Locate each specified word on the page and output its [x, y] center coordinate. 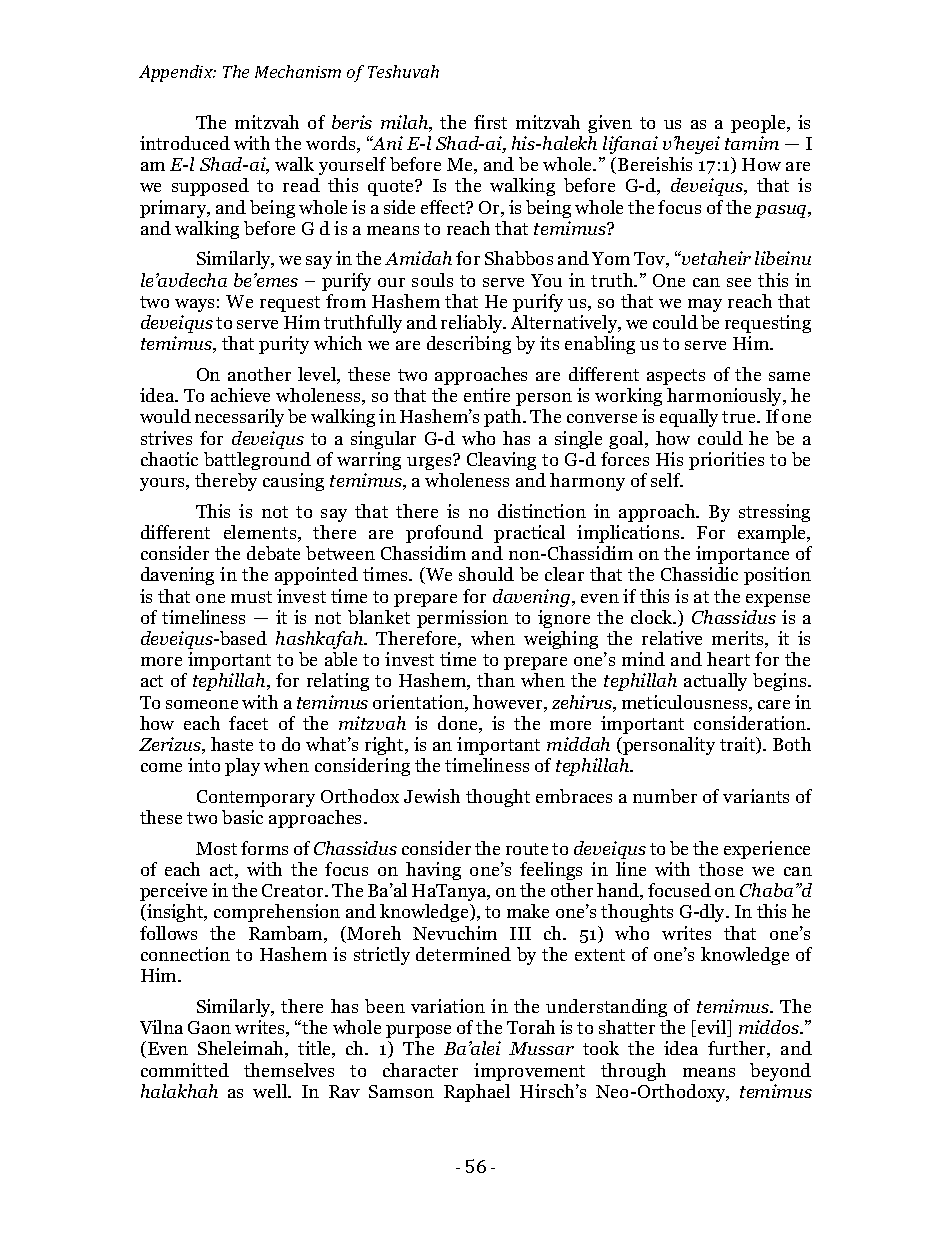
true [740, 417]
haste [232, 744]
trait [739, 745]
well [271, 1091]
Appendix [177, 73]
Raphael [477, 1093]
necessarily [239, 418]
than [496, 680]
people [759, 124]
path [504, 418]
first [490, 122]
